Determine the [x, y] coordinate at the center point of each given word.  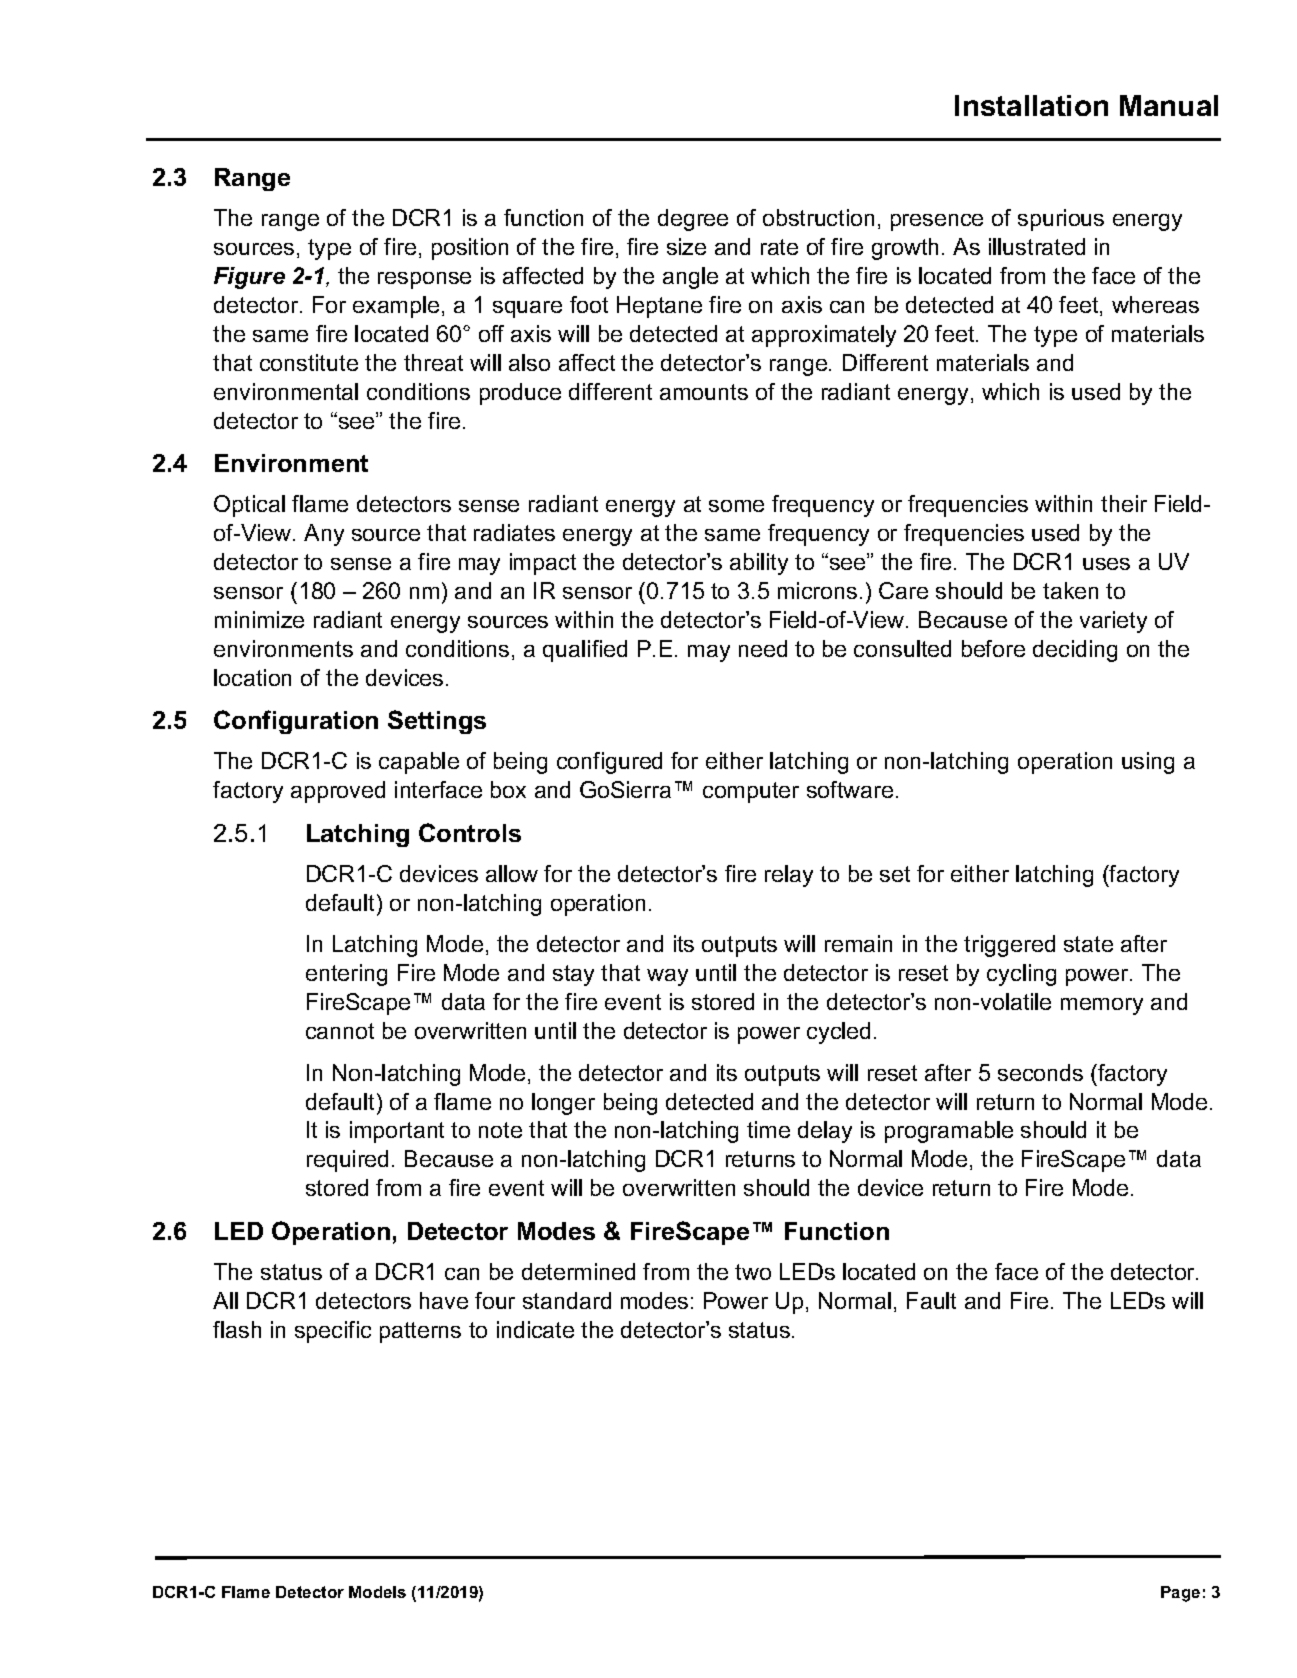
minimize [259, 619]
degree [693, 220]
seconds [1040, 1072]
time [768, 1129]
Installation [1031, 105]
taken [1070, 590]
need [763, 648]
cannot [340, 1031]
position [470, 249]
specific [333, 1332]
